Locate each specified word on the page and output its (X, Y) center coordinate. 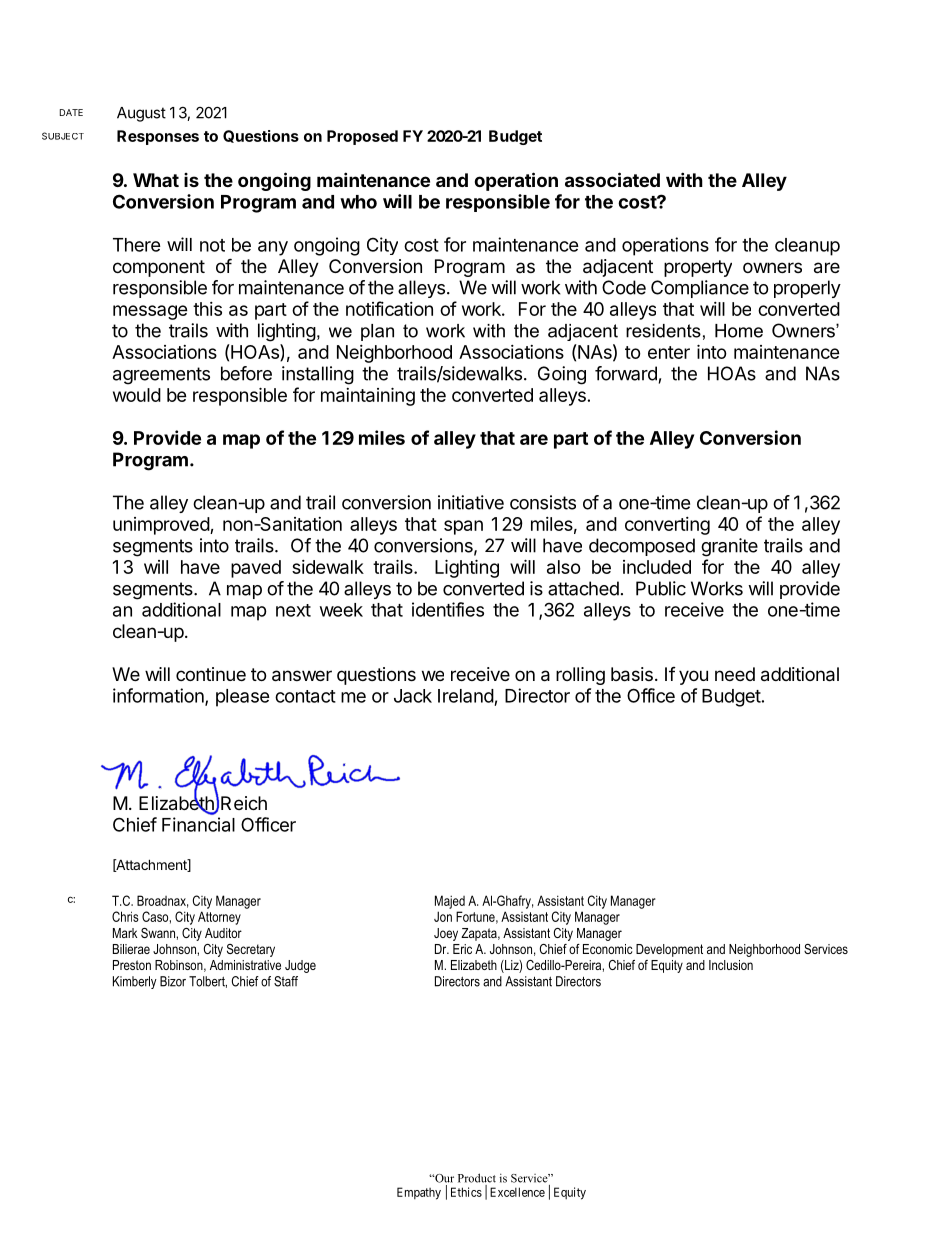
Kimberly (135, 982)
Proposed (362, 137)
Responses (158, 137)
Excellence (517, 1192)
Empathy (419, 1193)
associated (612, 179)
